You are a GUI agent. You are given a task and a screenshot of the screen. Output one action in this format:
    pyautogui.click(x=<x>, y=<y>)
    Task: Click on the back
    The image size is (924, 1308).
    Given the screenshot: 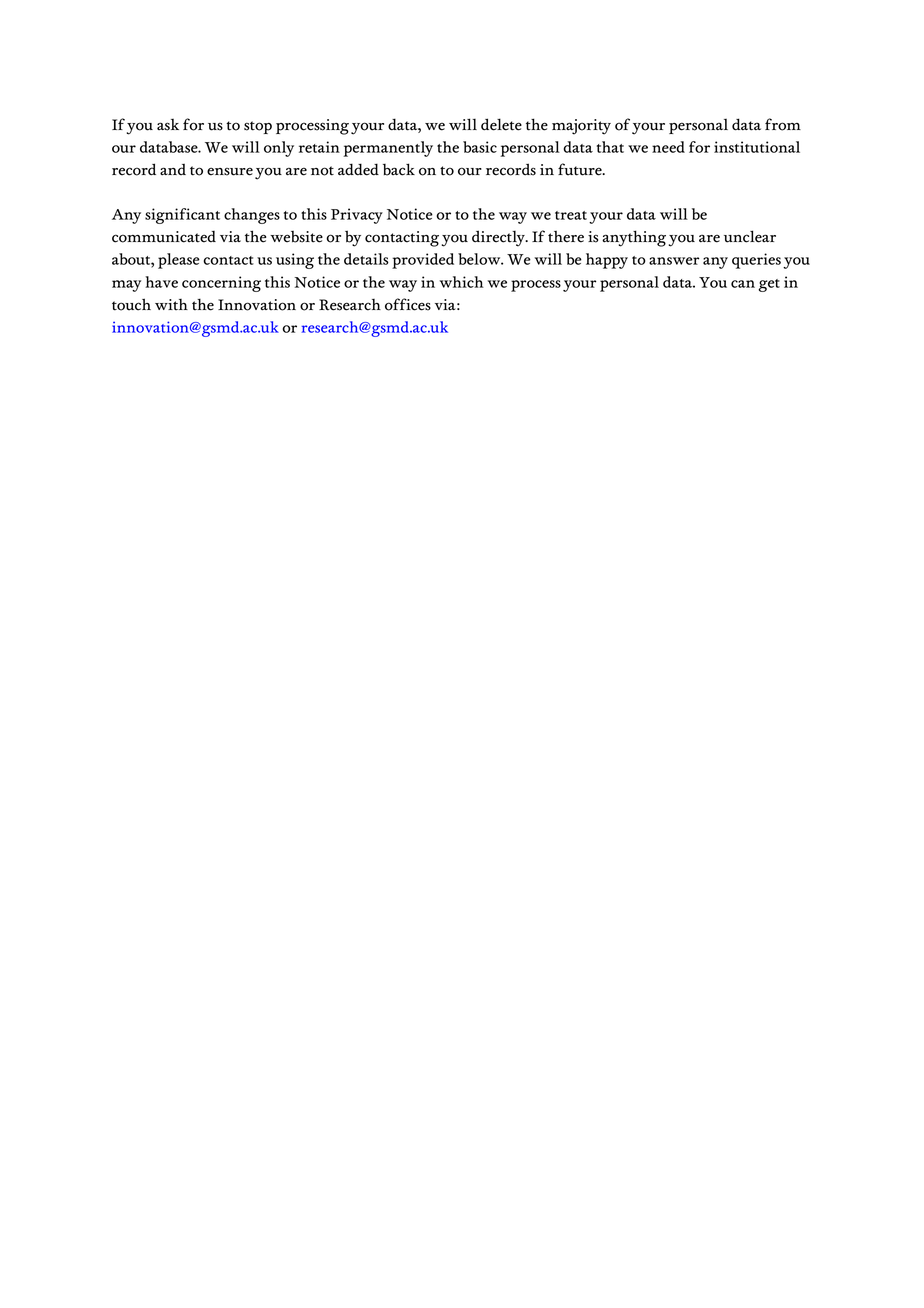 What is the action you would take?
    pyautogui.click(x=399, y=169)
